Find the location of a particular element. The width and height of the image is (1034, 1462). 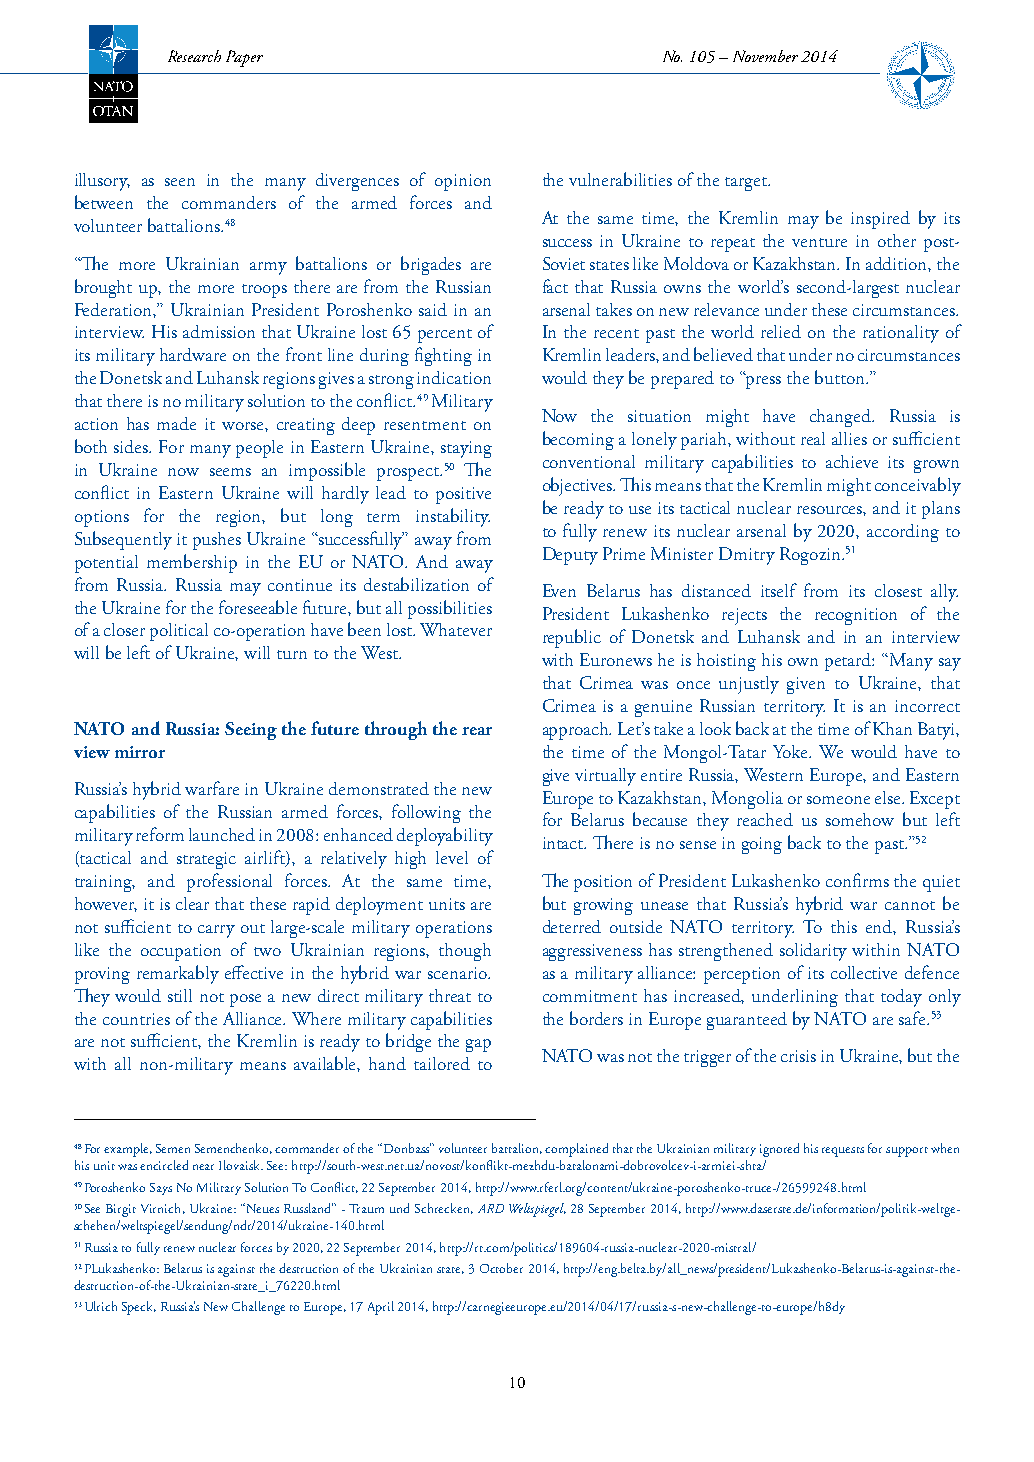

political is located at coordinates (179, 632).
